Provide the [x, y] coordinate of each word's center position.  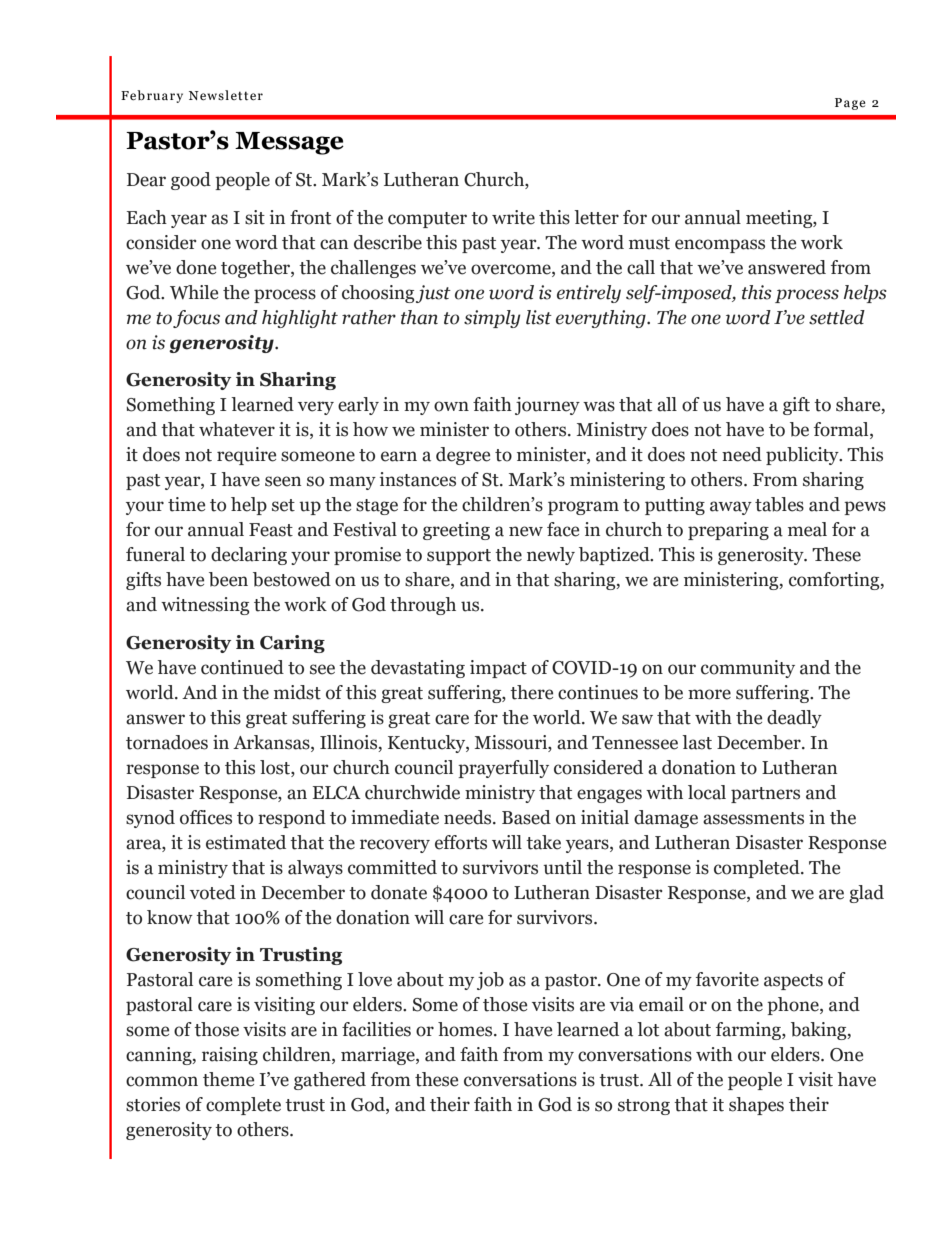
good [191, 181]
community [748, 669]
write [513, 217]
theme [228, 1079]
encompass [720, 246]
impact [498, 669]
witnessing [205, 606]
